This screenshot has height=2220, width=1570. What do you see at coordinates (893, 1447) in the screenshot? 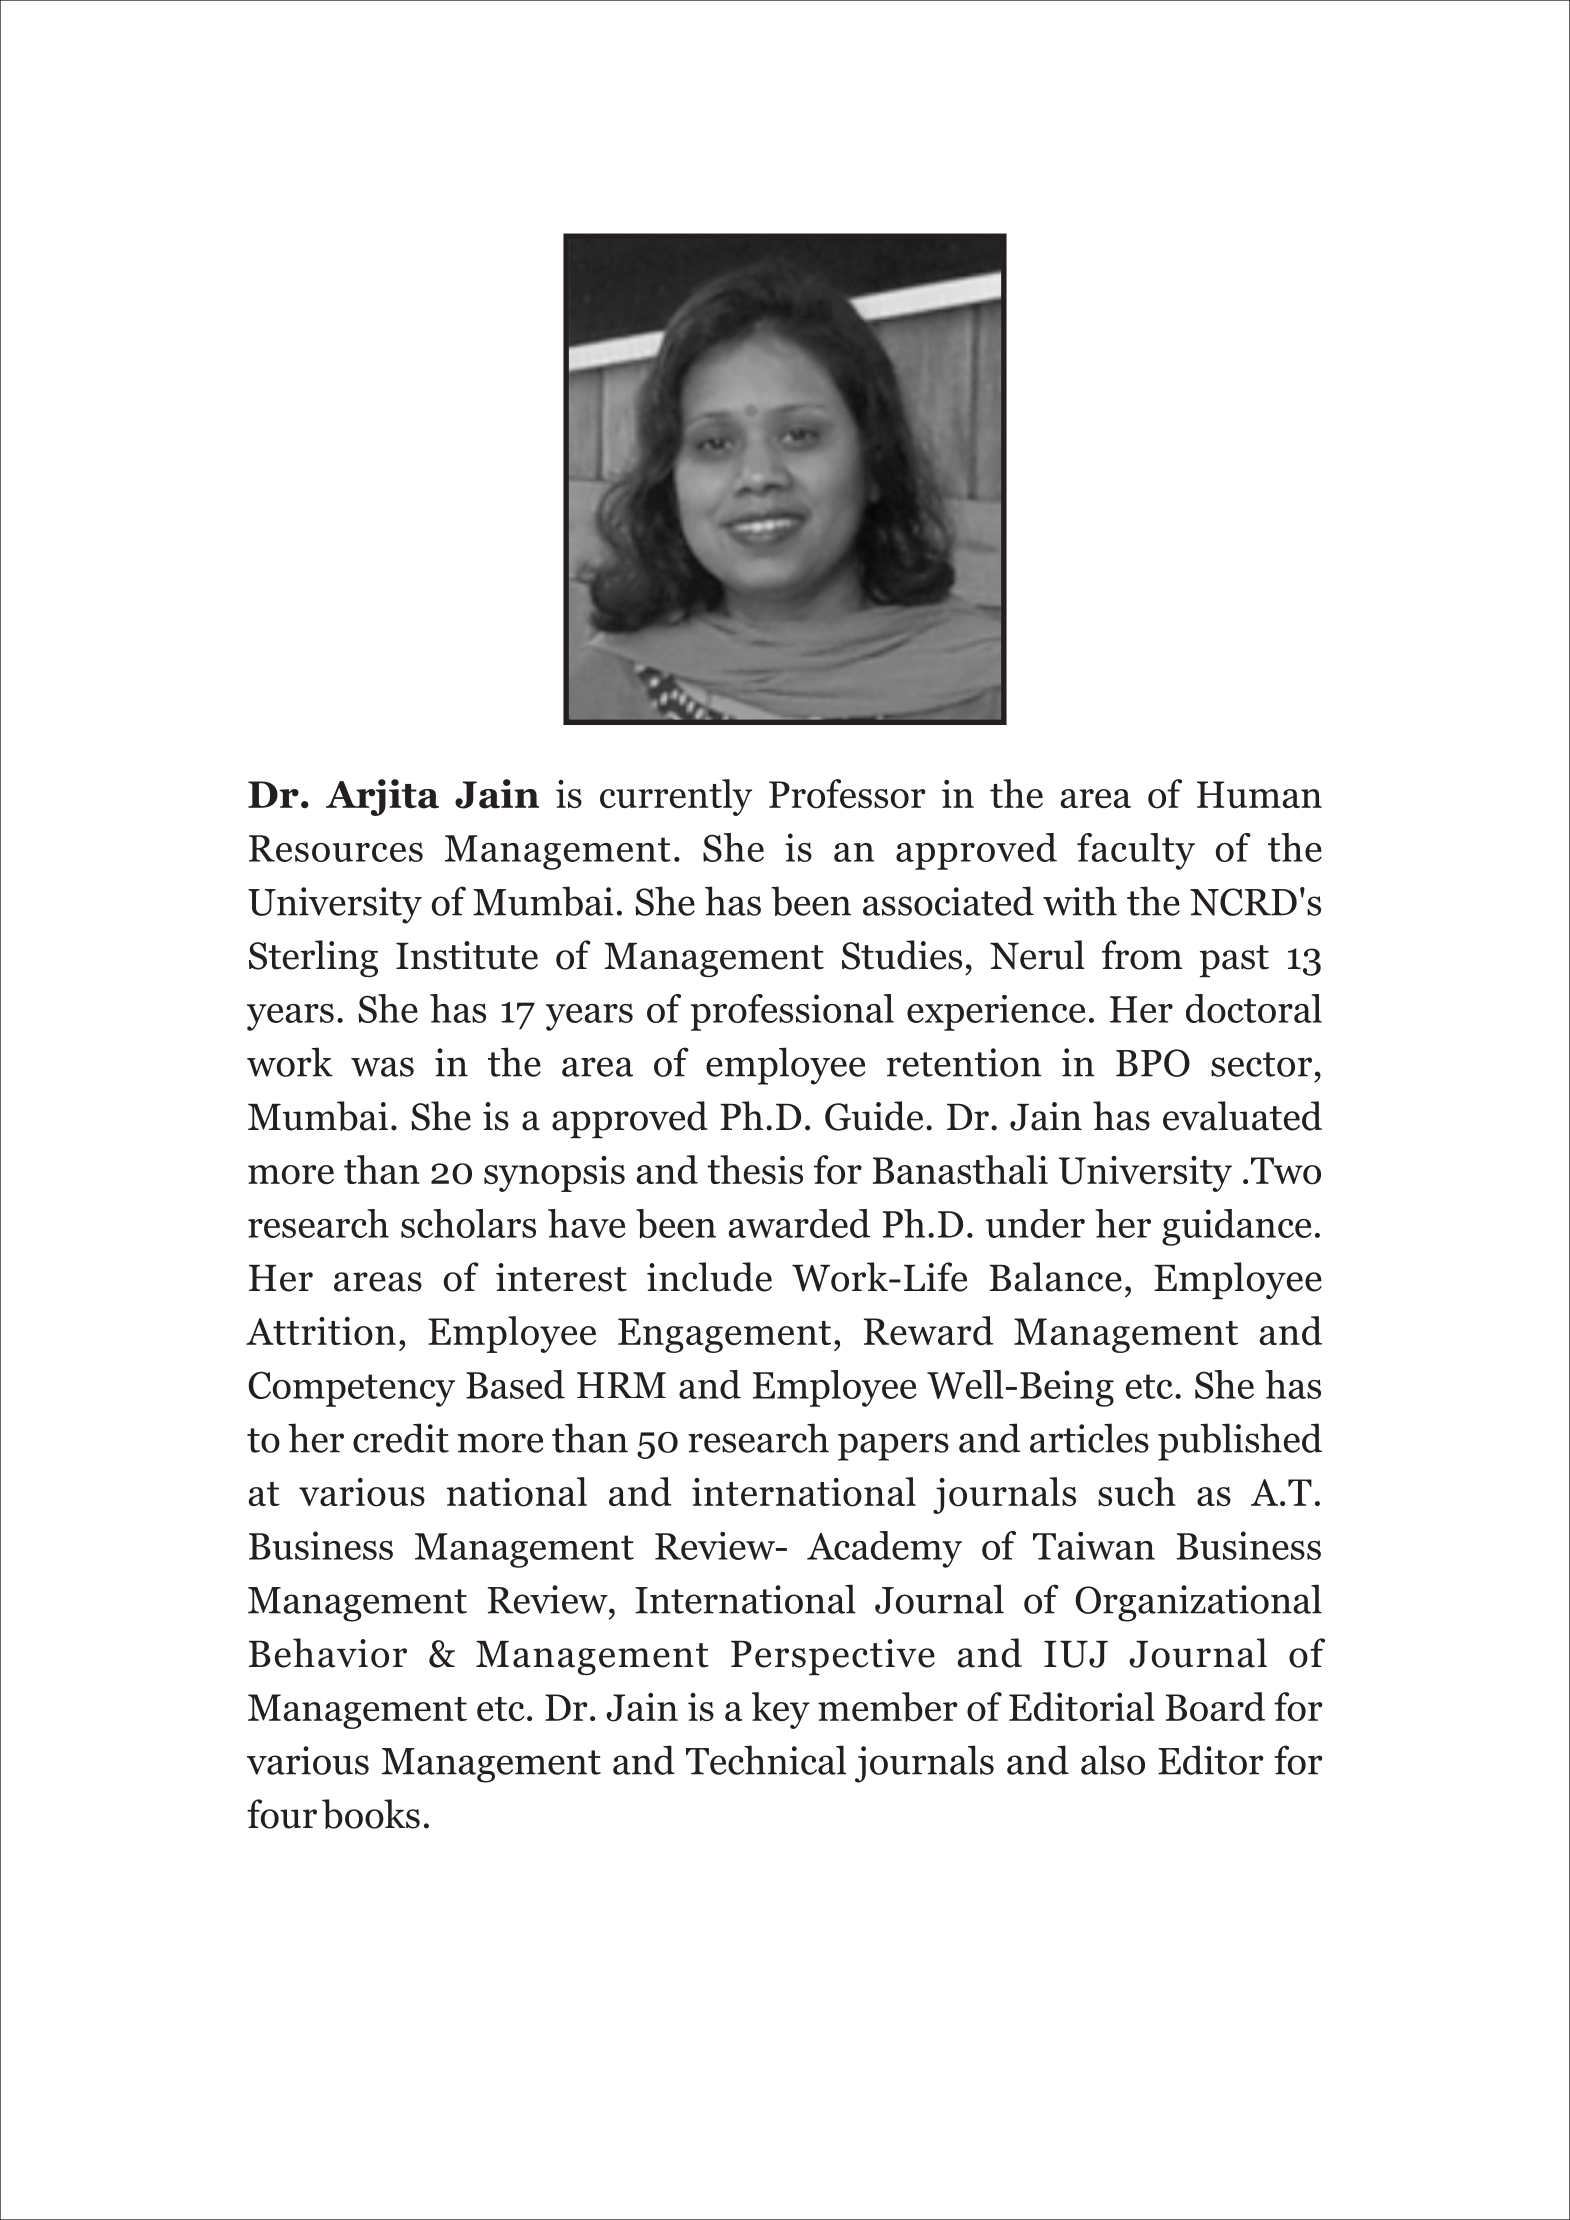
I see `papers` at bounding box center [893, 1447].
